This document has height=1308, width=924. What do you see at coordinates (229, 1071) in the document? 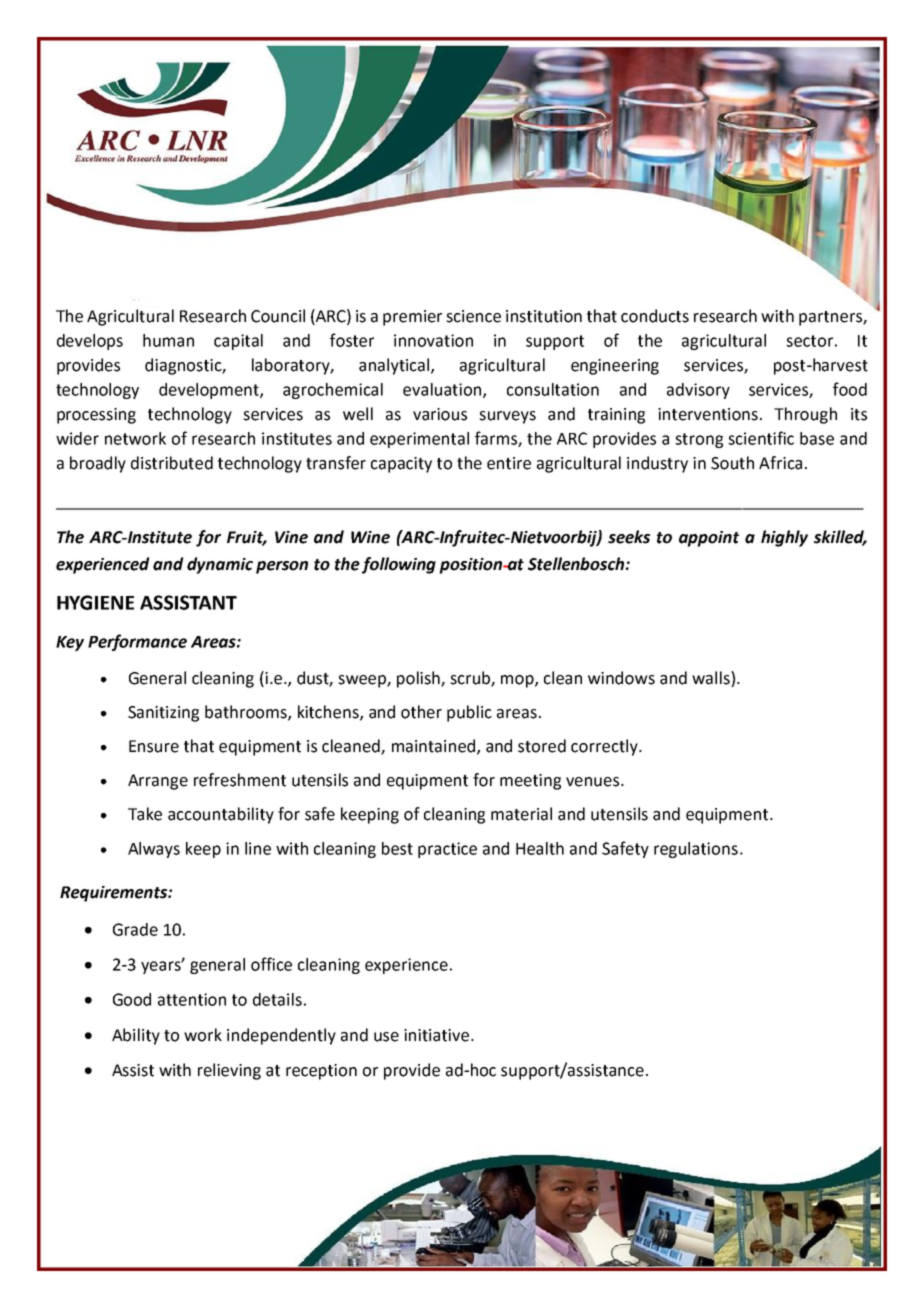
I see `relieving` at bounding box center [229, 1071].
